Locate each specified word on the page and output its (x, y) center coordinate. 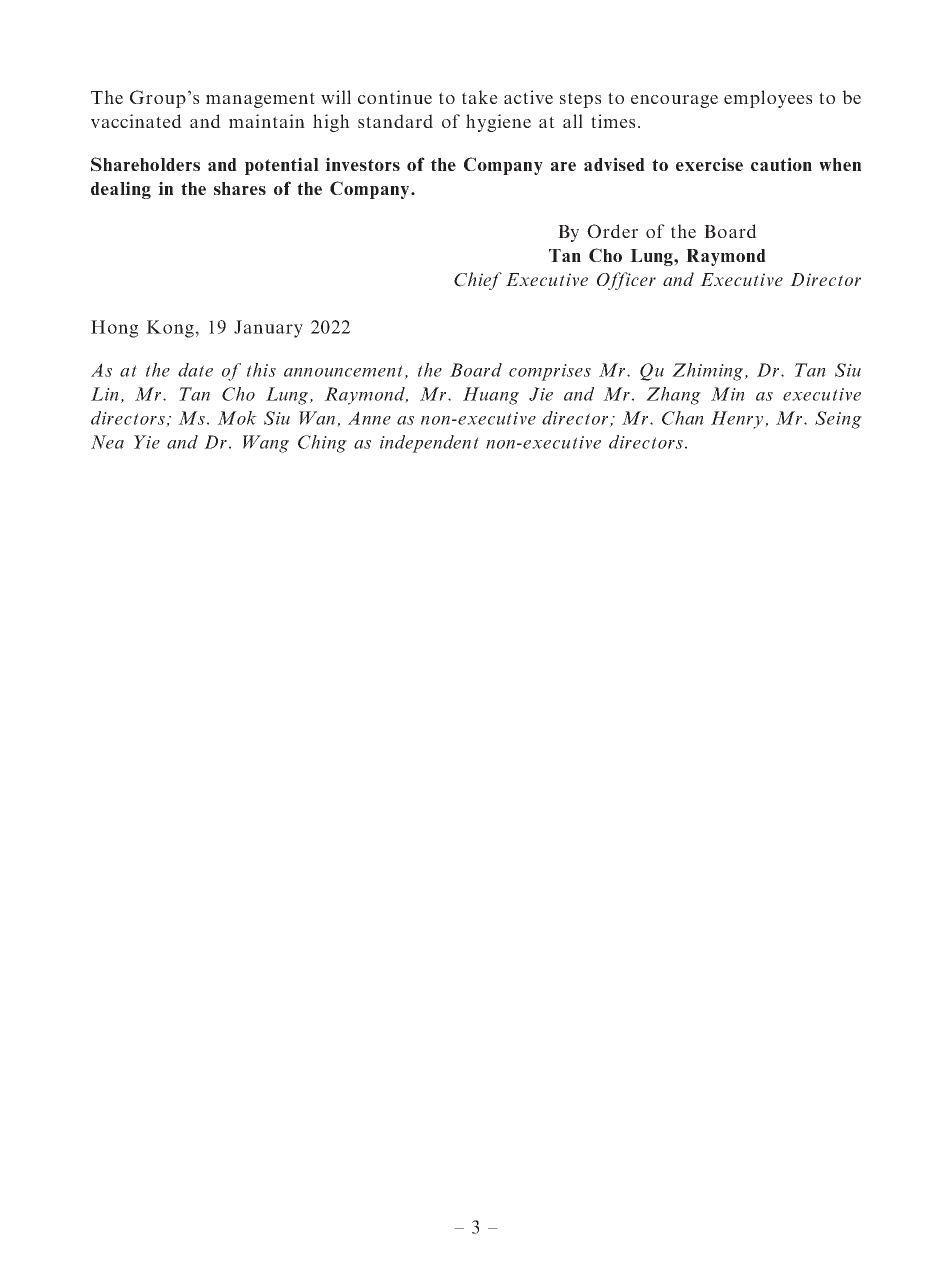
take (480, 97)
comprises (550, 372)
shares (240, 188)
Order (612, 231)
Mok (237, 418)
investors (362, 164)
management (260, 100)
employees (768, 99)
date (195, 370)
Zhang (673, 396)
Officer (626, 281)
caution (781, 164)
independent (429, 444)
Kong (171, 329)
